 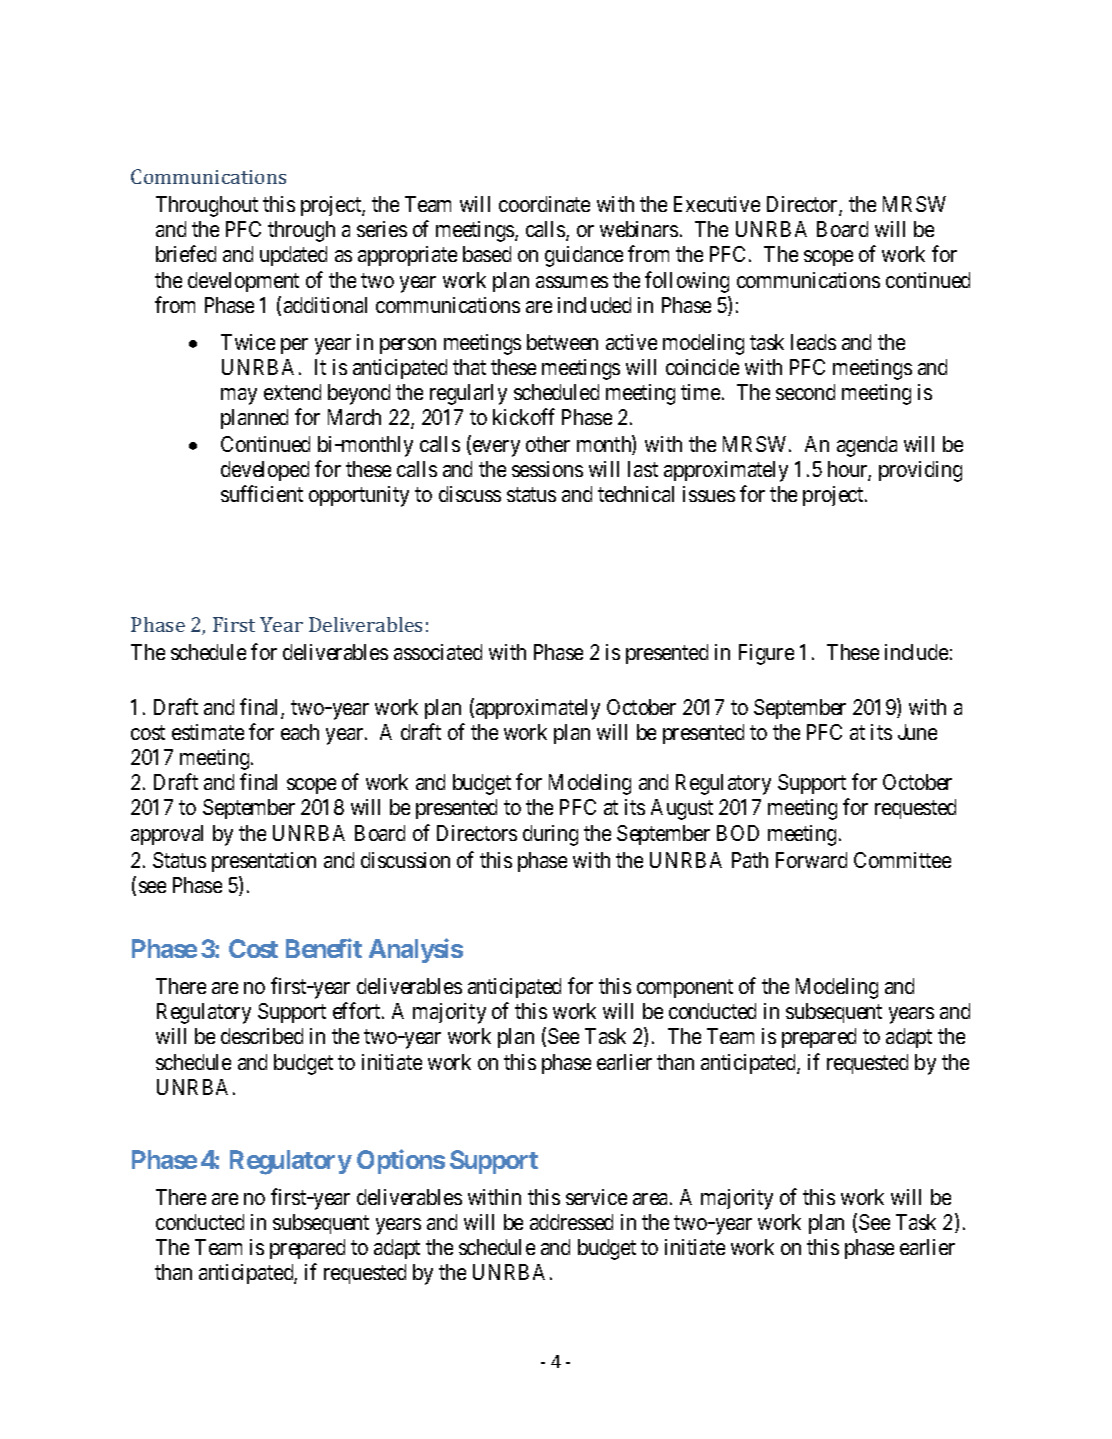 I want to click on sufficient, so click(x=262, y=494).
